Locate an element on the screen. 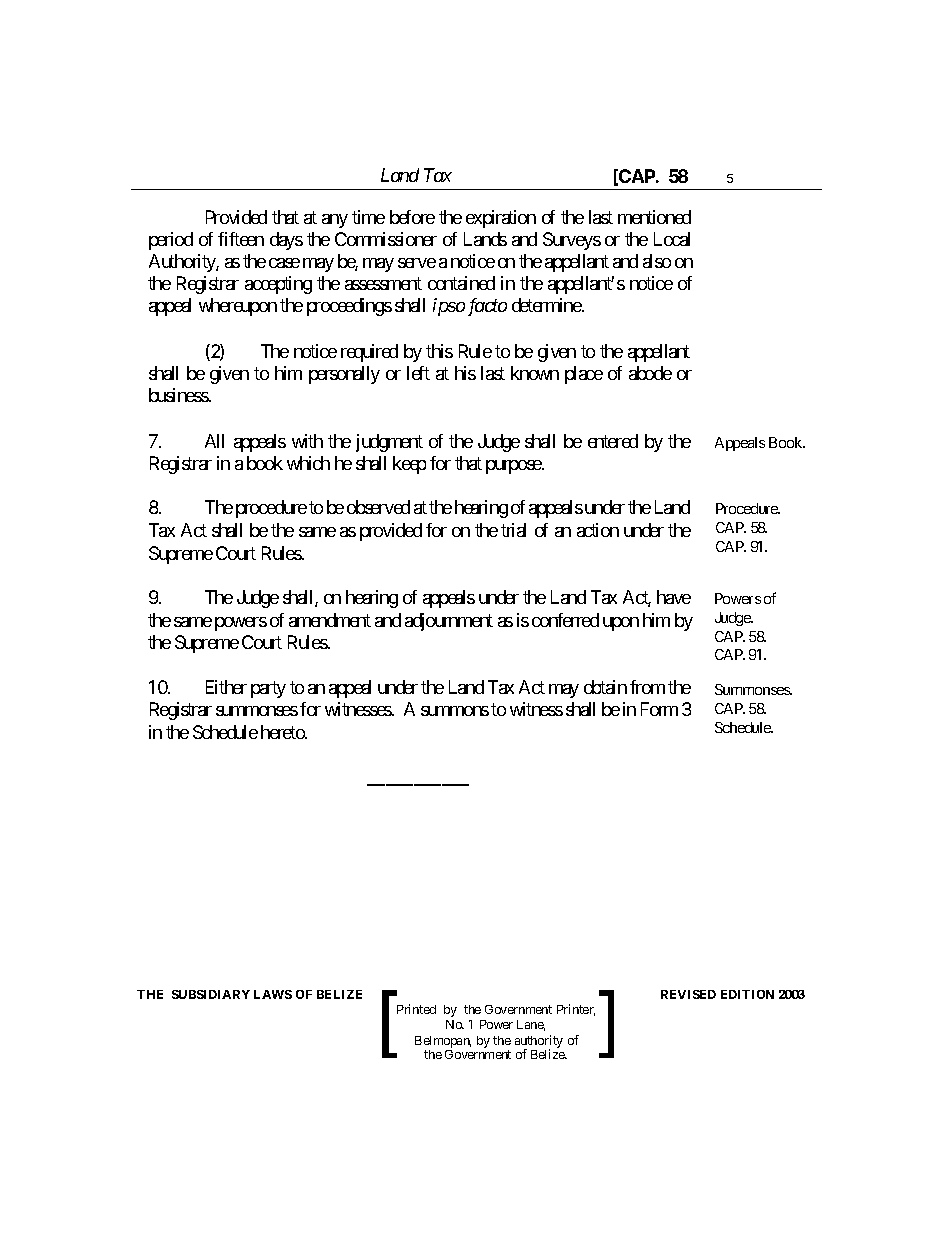 The image size is (952, 1233). amendment is located at coordinates (330, 620).
